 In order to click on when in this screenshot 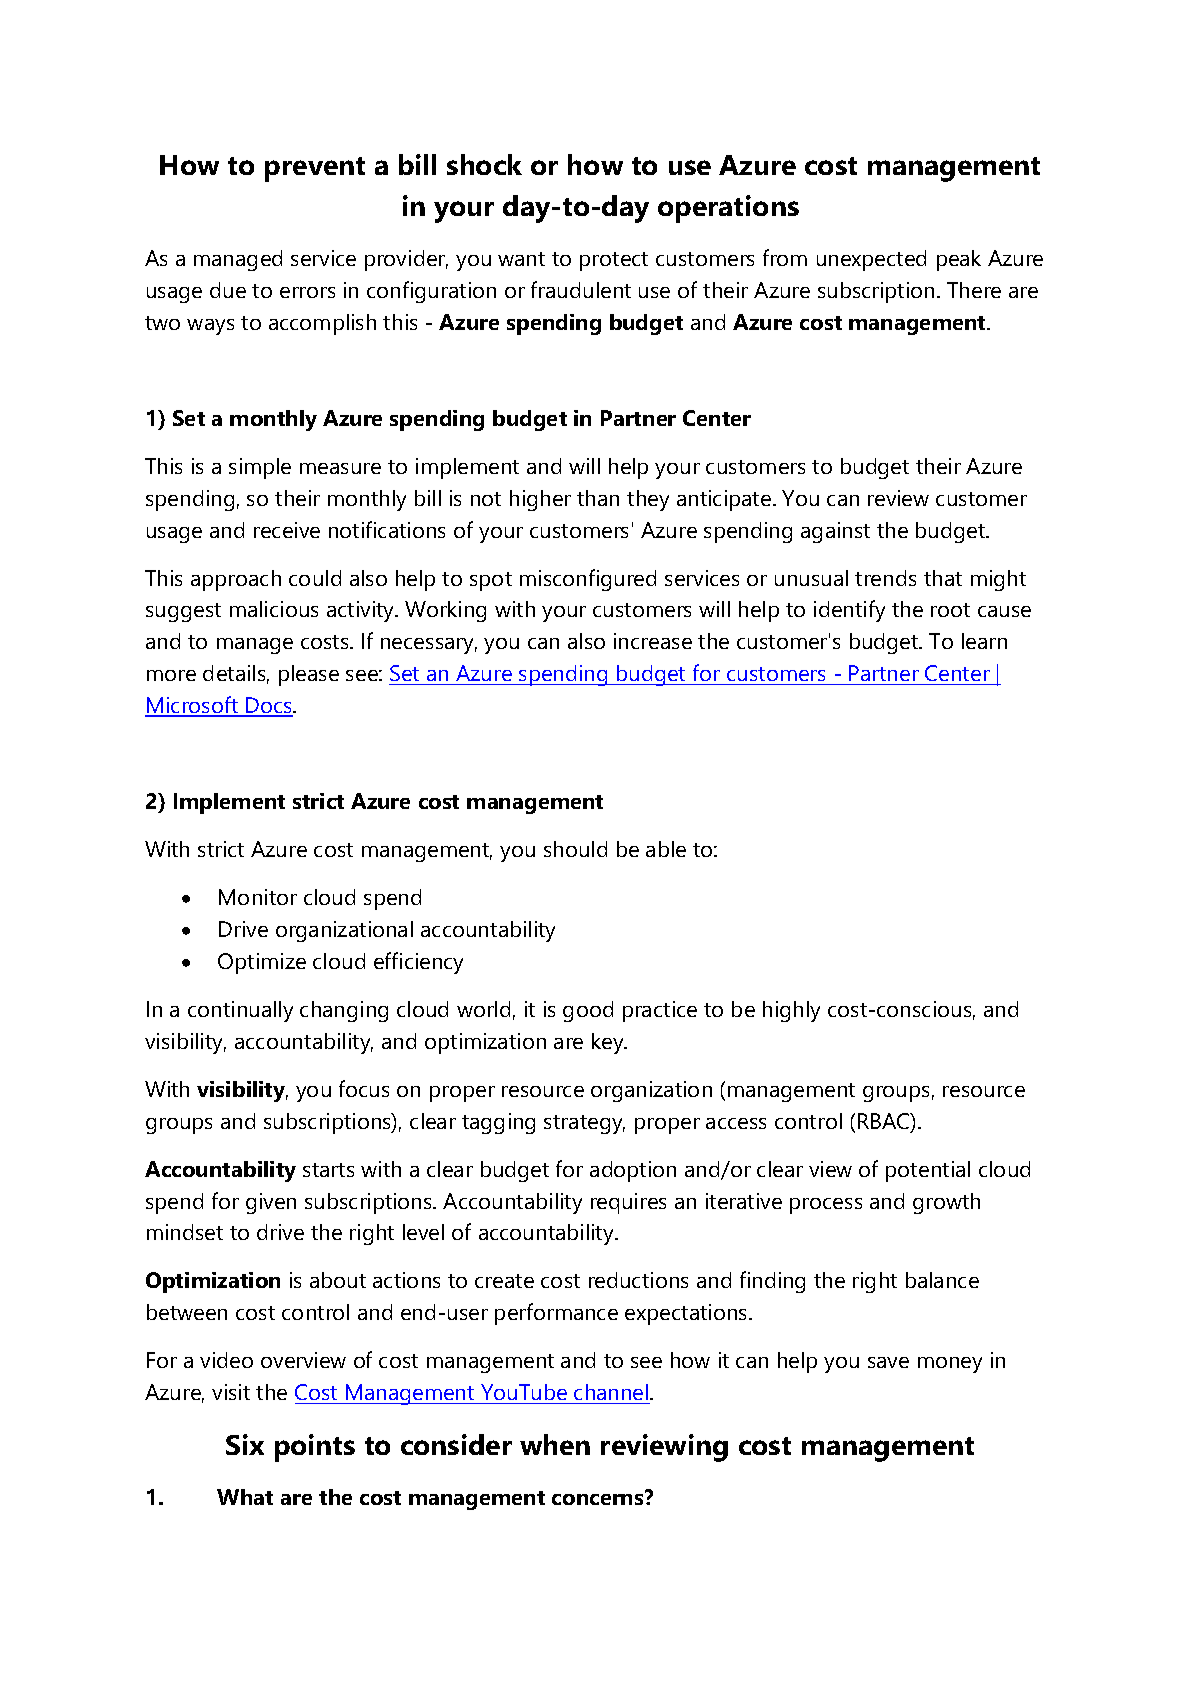, I will do `click(555, 1444)`.
